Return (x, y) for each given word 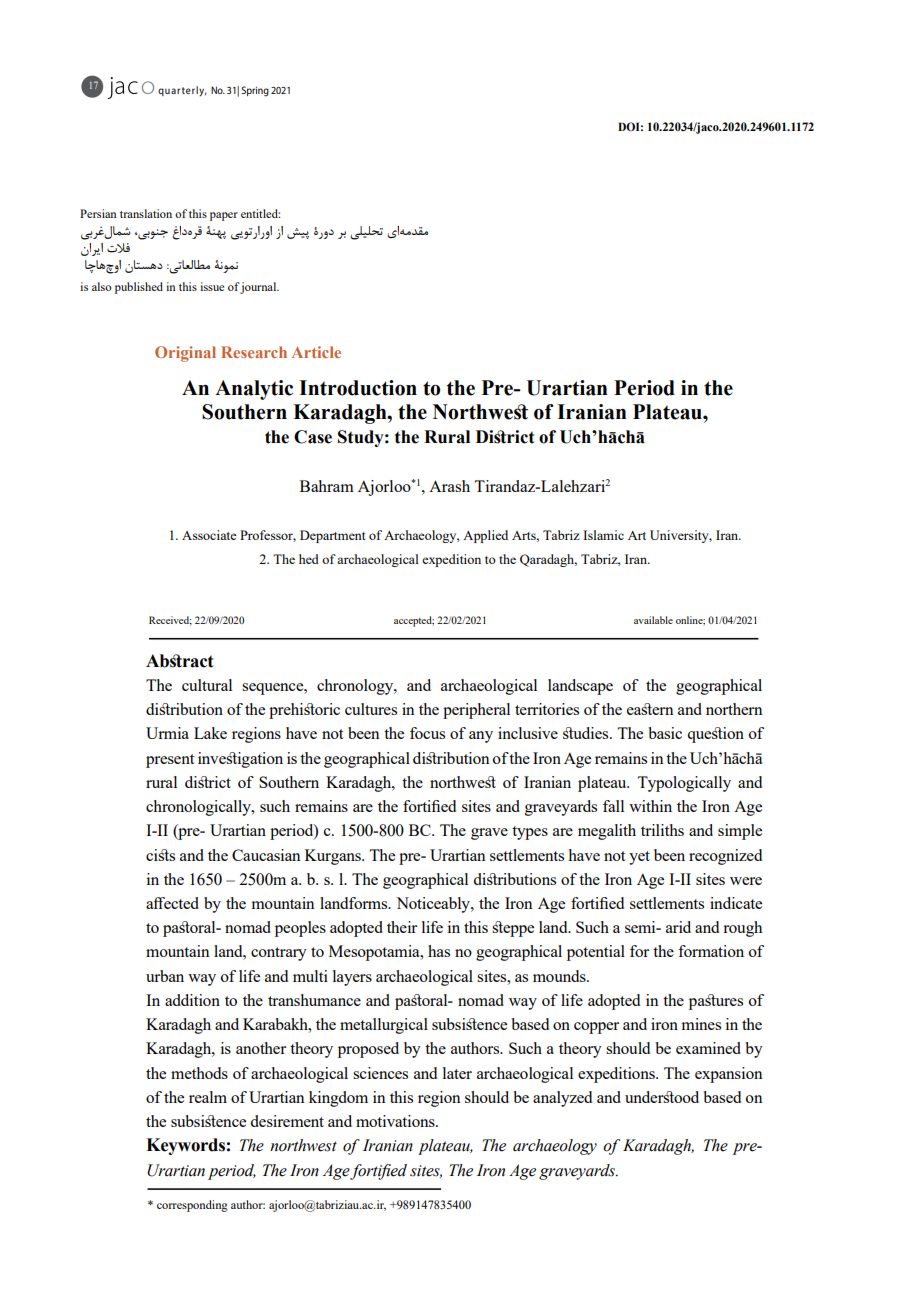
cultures (371, 709)
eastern (650, 709)
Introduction (358, 388)
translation (146, 213)
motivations (396, 1121)
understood (662, 1097)
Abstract (179, 661)
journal (259, 288)
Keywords (185, 1146)
